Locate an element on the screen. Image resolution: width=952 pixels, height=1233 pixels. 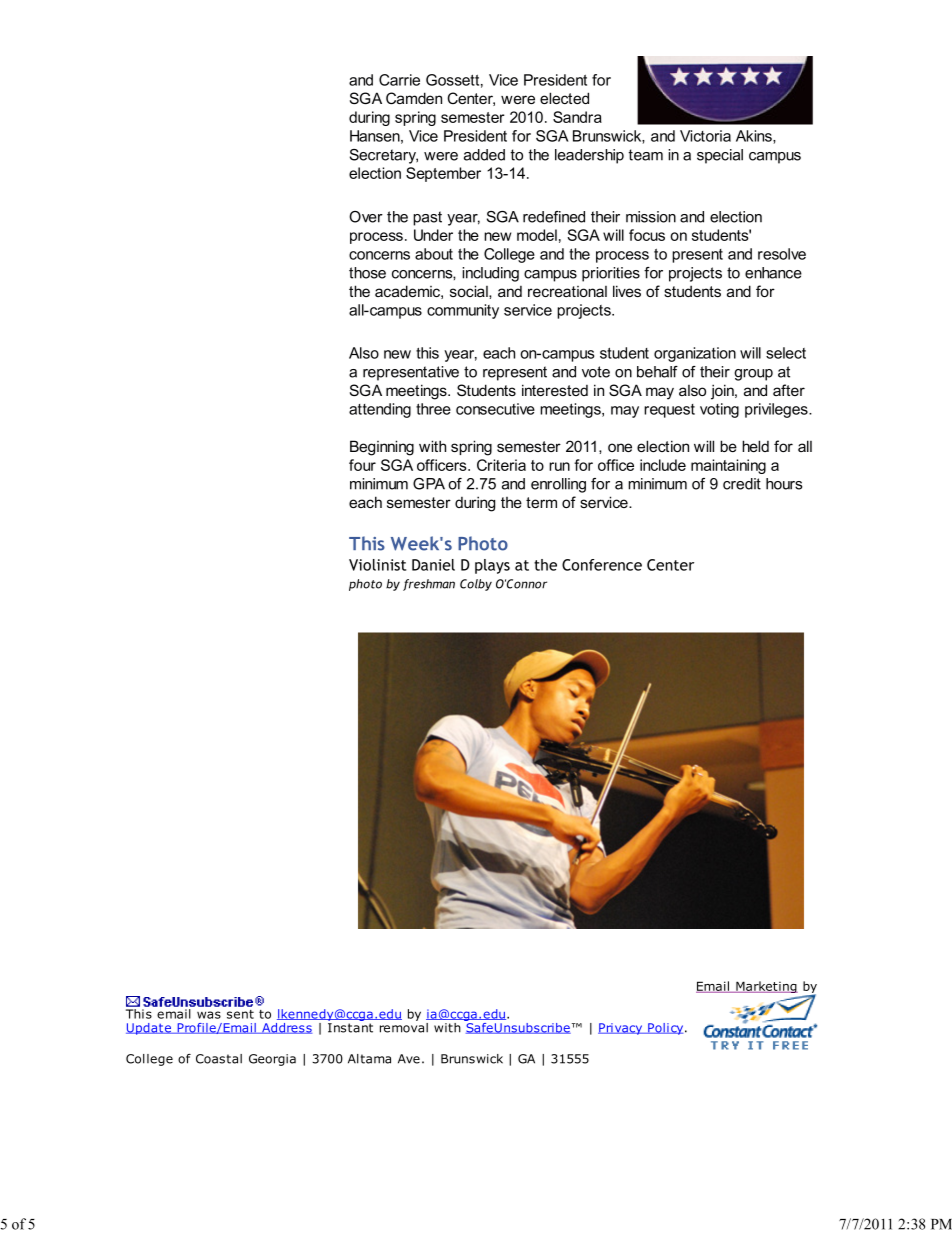
Colby is located at coordinates (476, 585).
